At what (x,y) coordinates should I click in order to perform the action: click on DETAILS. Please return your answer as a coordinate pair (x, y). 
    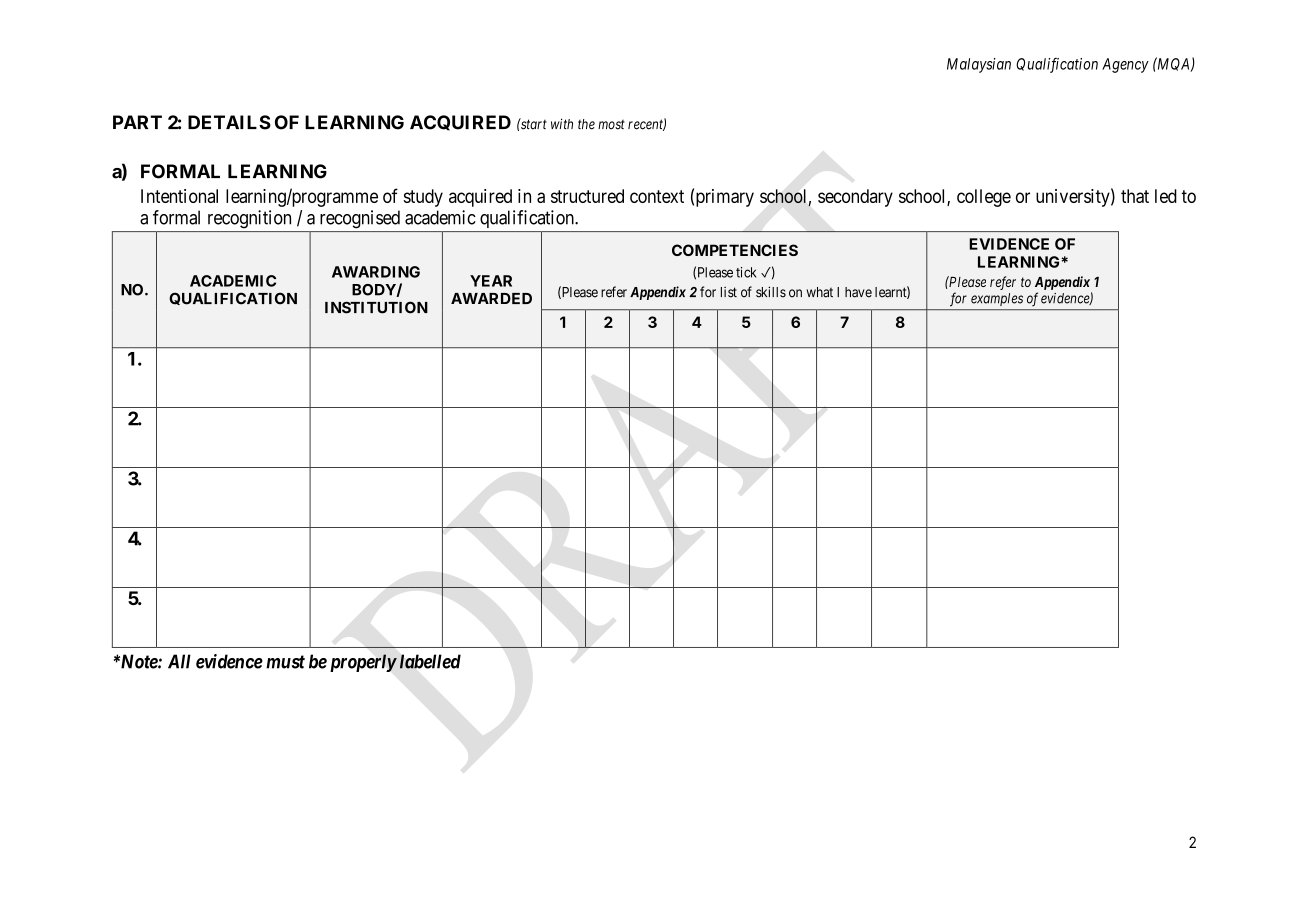
    Looking at the image, I should click on (229, 122).
